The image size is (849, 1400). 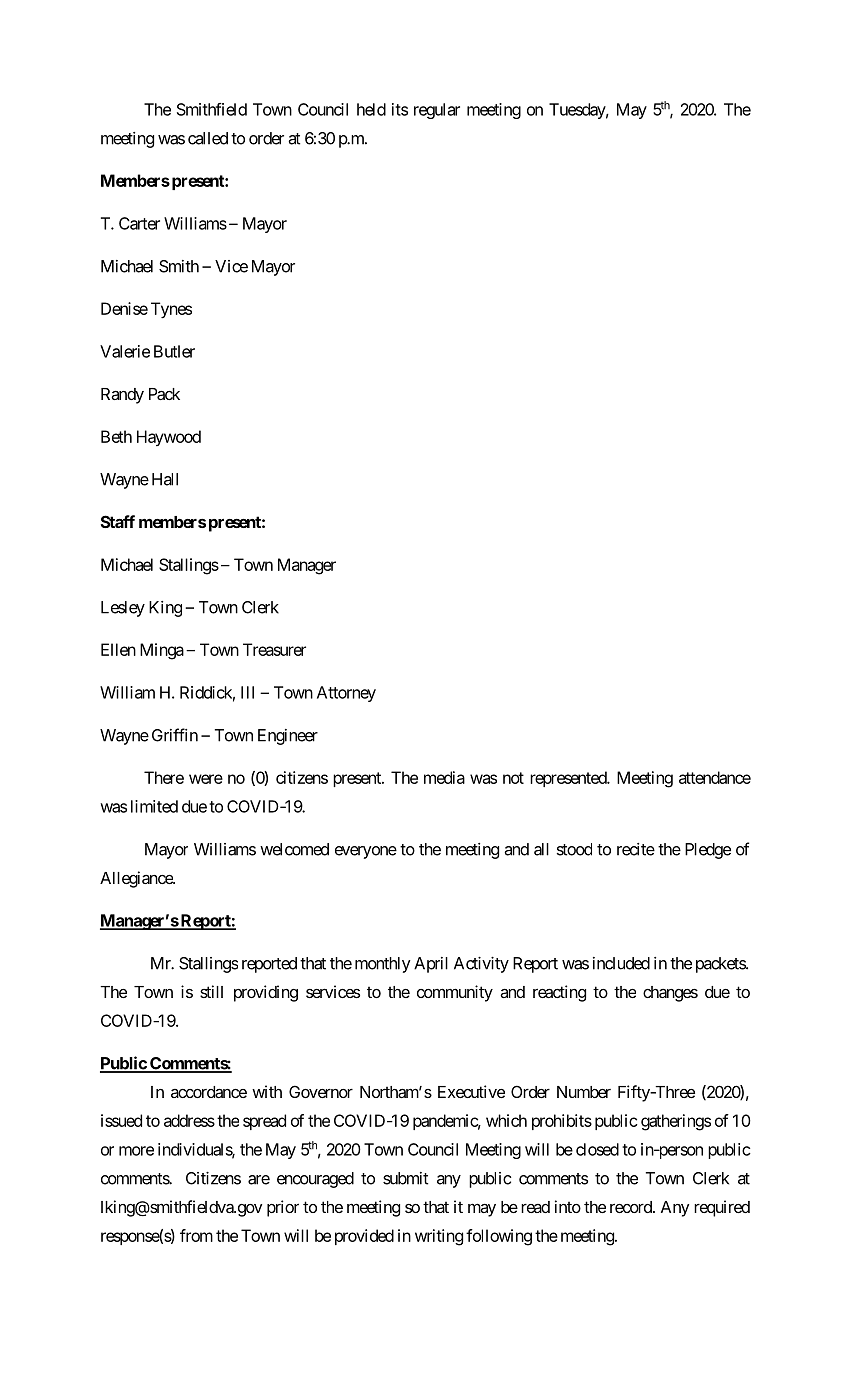 What do you see at coordinates (621, 963) in the screenshot?
I see `included` at bounding box center [621, 963].
